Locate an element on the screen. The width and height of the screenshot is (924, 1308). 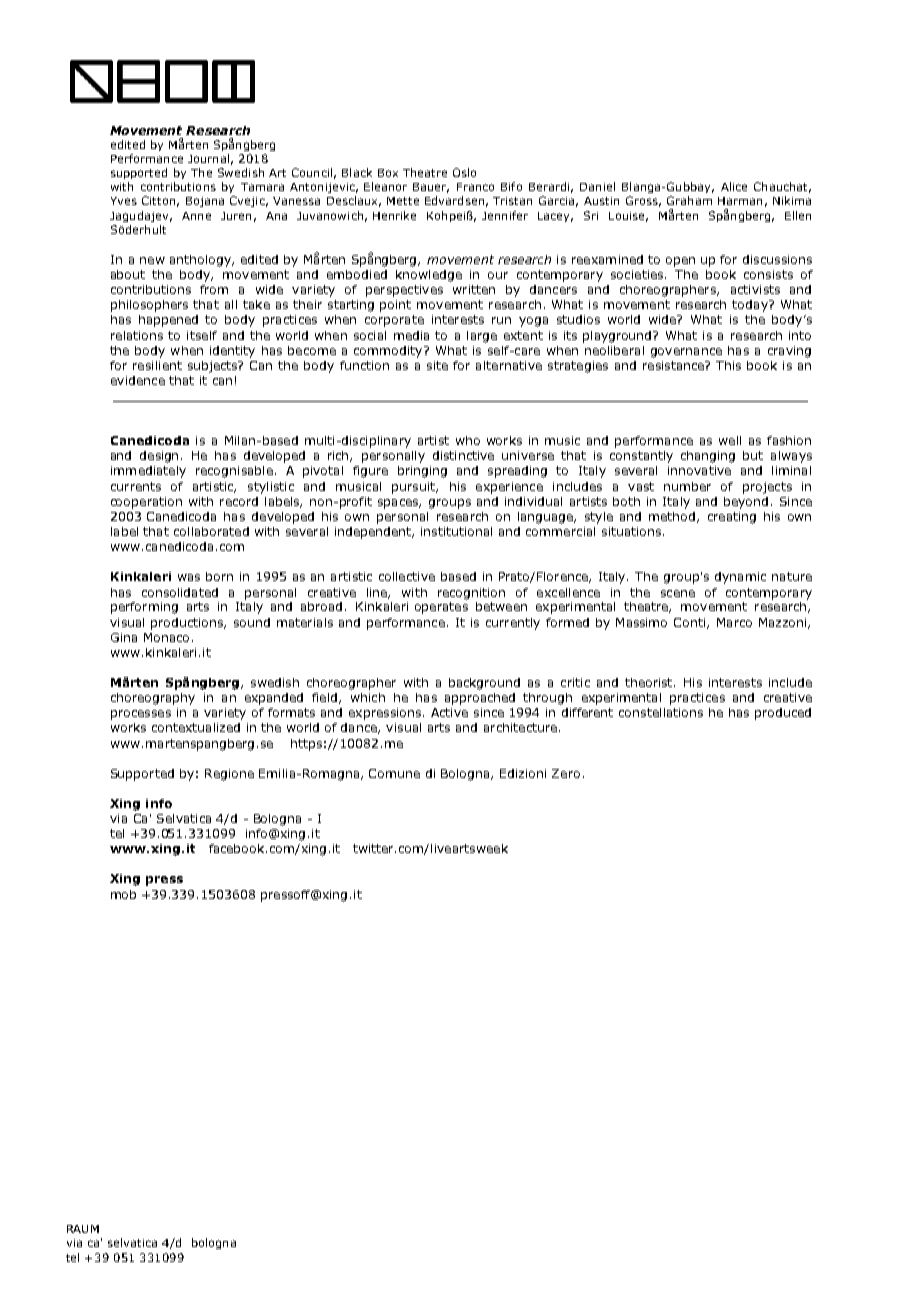
choreography is located at coordinates (153, 699).
